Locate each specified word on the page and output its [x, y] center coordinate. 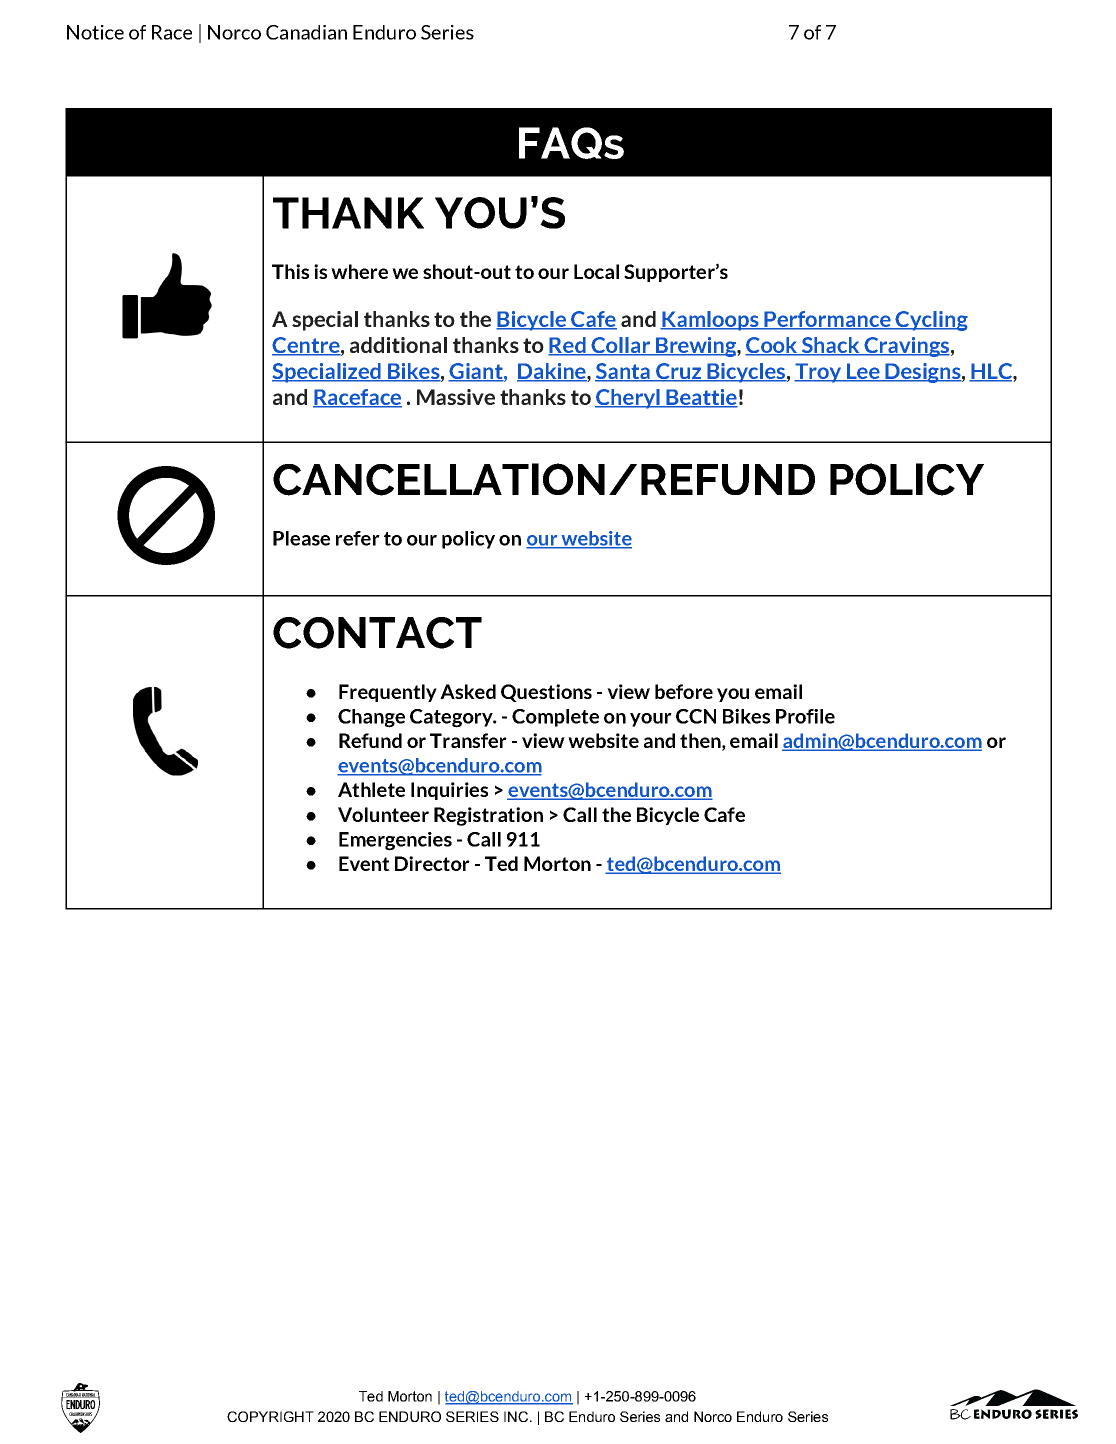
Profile [805, 716]
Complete [555, 718]
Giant [476, 372]
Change [371, 718]
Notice [95, 32]
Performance [827, 320]
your [651, 720]
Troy [818, 373]
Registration [488, 816]
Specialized [327, 373]
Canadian [306, 32]
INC [516, 1416]
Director [432, 863]
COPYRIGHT [270, 1416]
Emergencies [395, 841]
